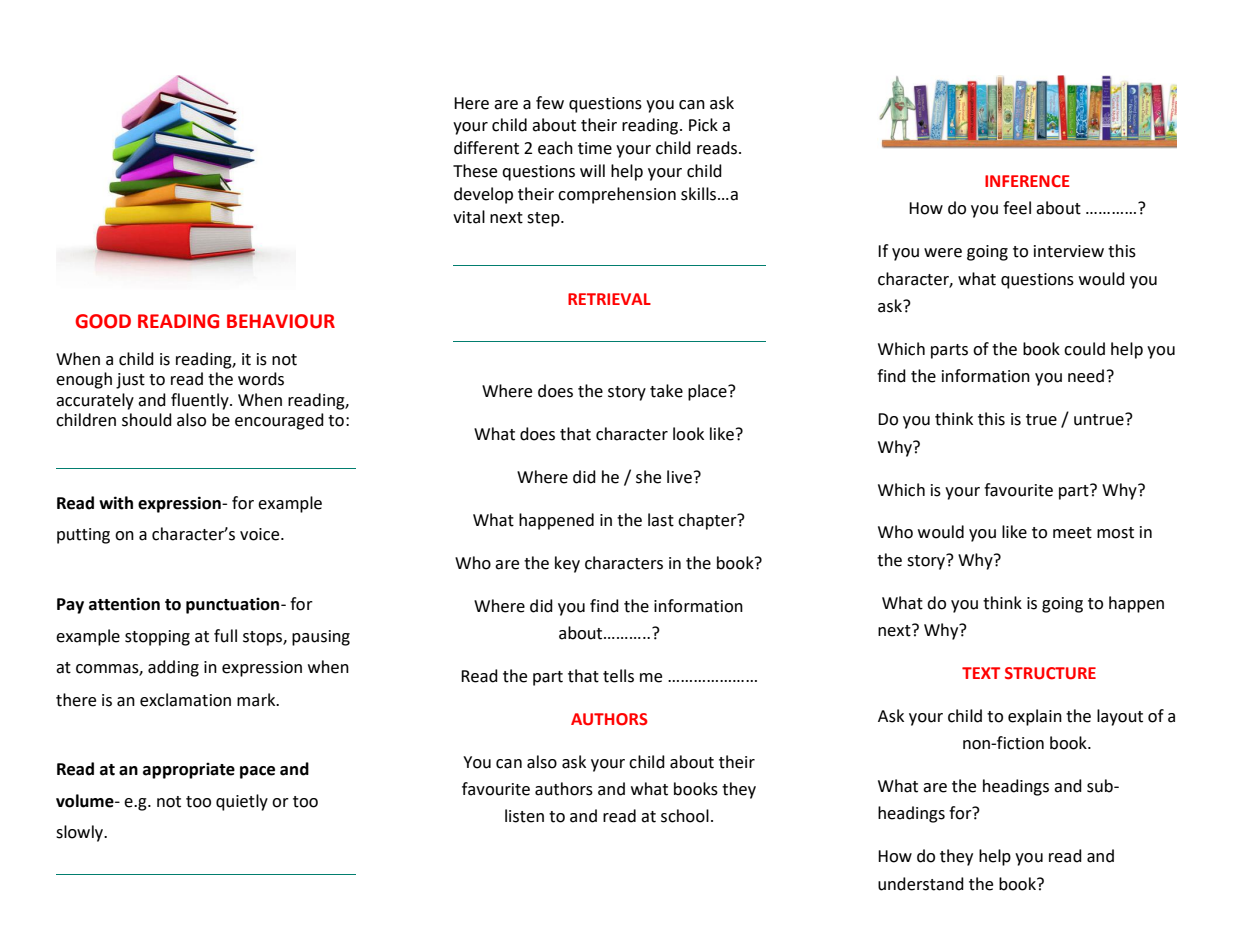 Image resolution: width=1233 pixels, height=952 pixels. What do you see at coordinates (1027, 181) in the page?
I see `INFERENCE` at bounding box center [1027, 181].
